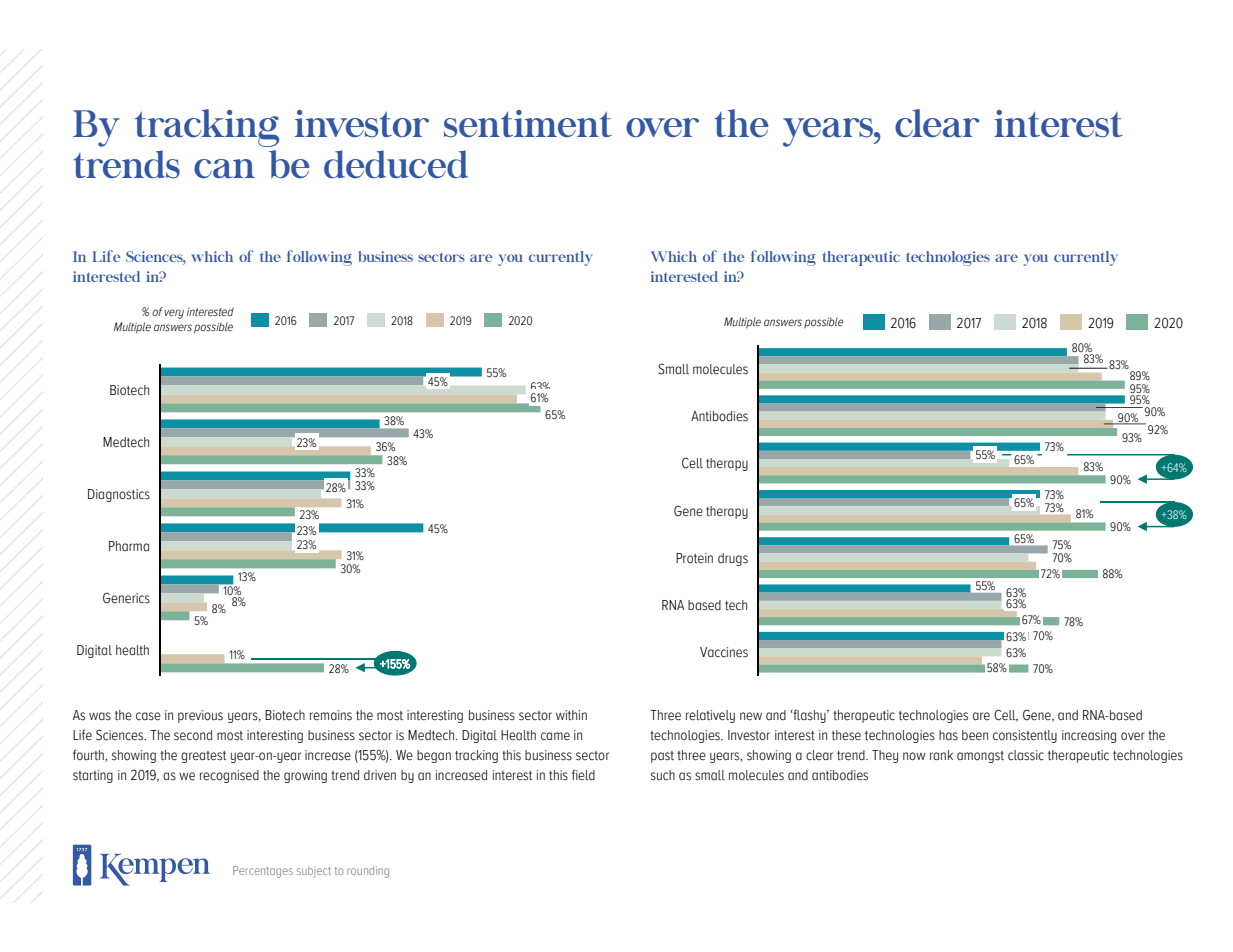 This document has height=952, width=1233. What do you see at coordinates (396, 164) in the document?
I see `deduced` at bounding box center [396, 164].
